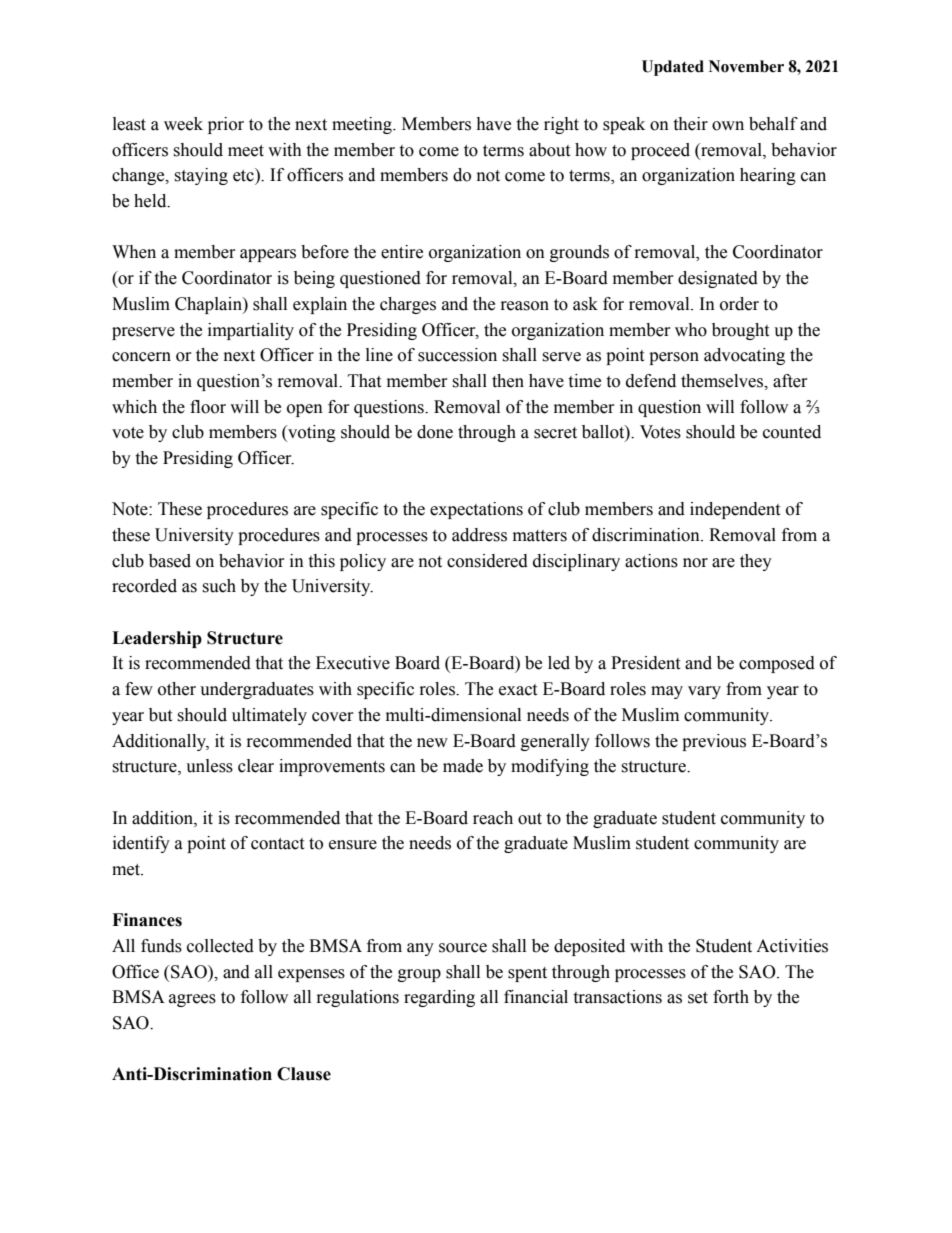 The height and width of the screenshot is (1233, 952). What do you see at coordinates (695, 563) in the screenshot?
I see `nor` at bounding box center [695, 563].
